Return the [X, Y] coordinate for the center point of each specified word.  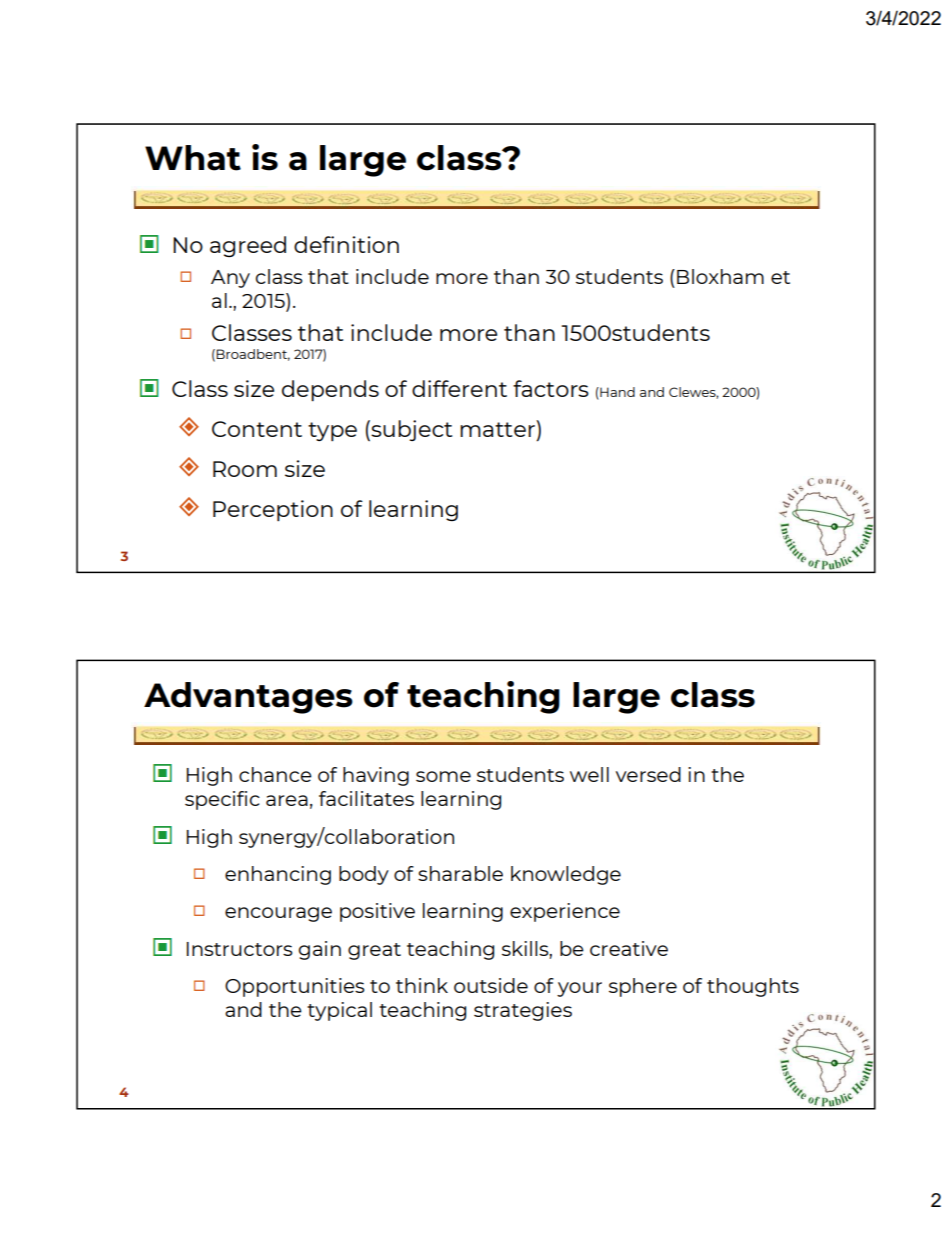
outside [491, 985]
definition [346, 244]
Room [245, 469]
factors [551, 388]
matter [498, 428]
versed [648, 774]
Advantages [248, 698]
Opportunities [294, 987]
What [193, 158]
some [443, 776]
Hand [616, 392]
